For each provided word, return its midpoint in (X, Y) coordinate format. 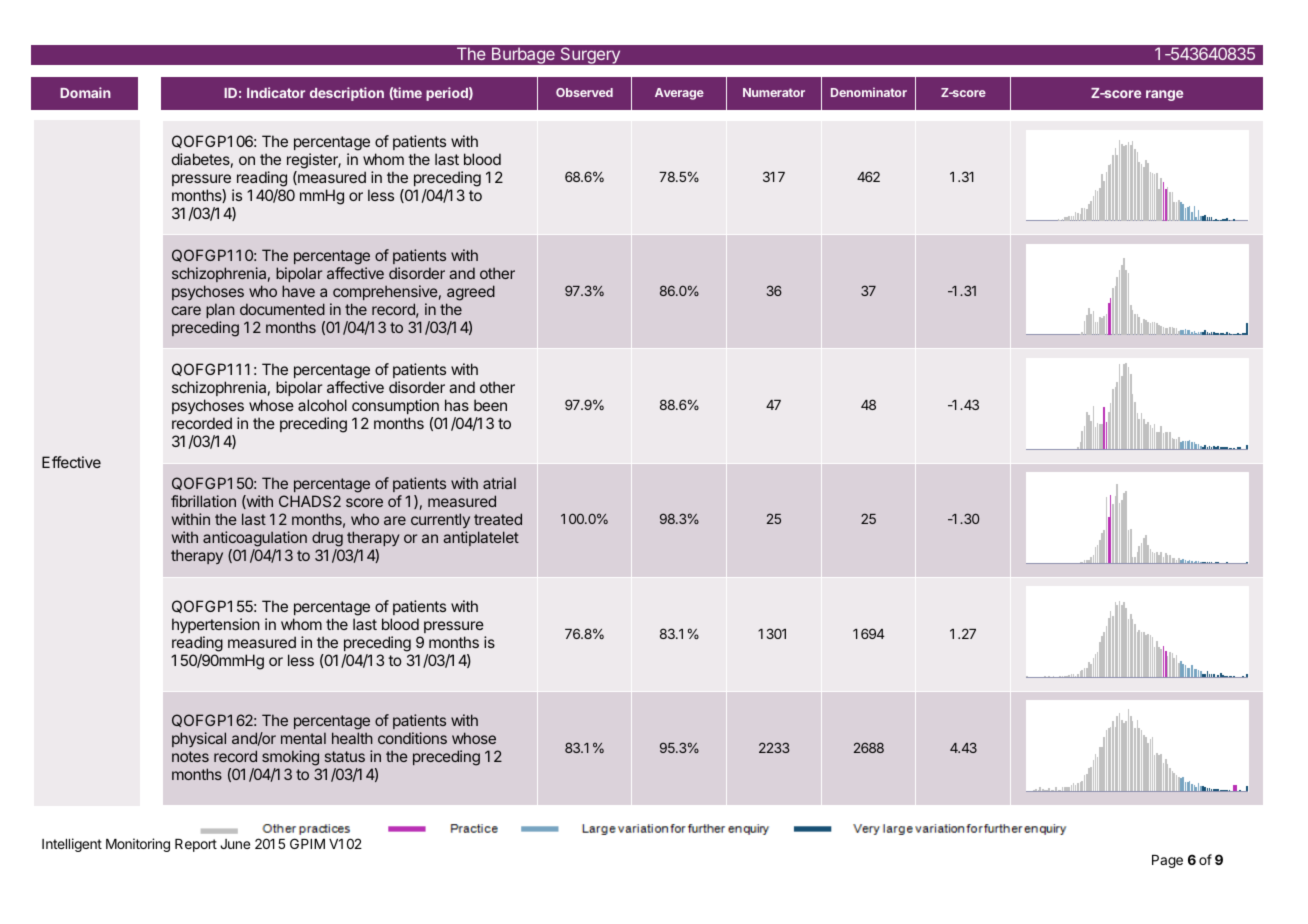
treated (498, 519)
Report (196, 845)
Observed (584, 92)
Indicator (276, 92)
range (1164, 95)
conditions (412, 738)
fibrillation (203, 501)
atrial (499, 483)
